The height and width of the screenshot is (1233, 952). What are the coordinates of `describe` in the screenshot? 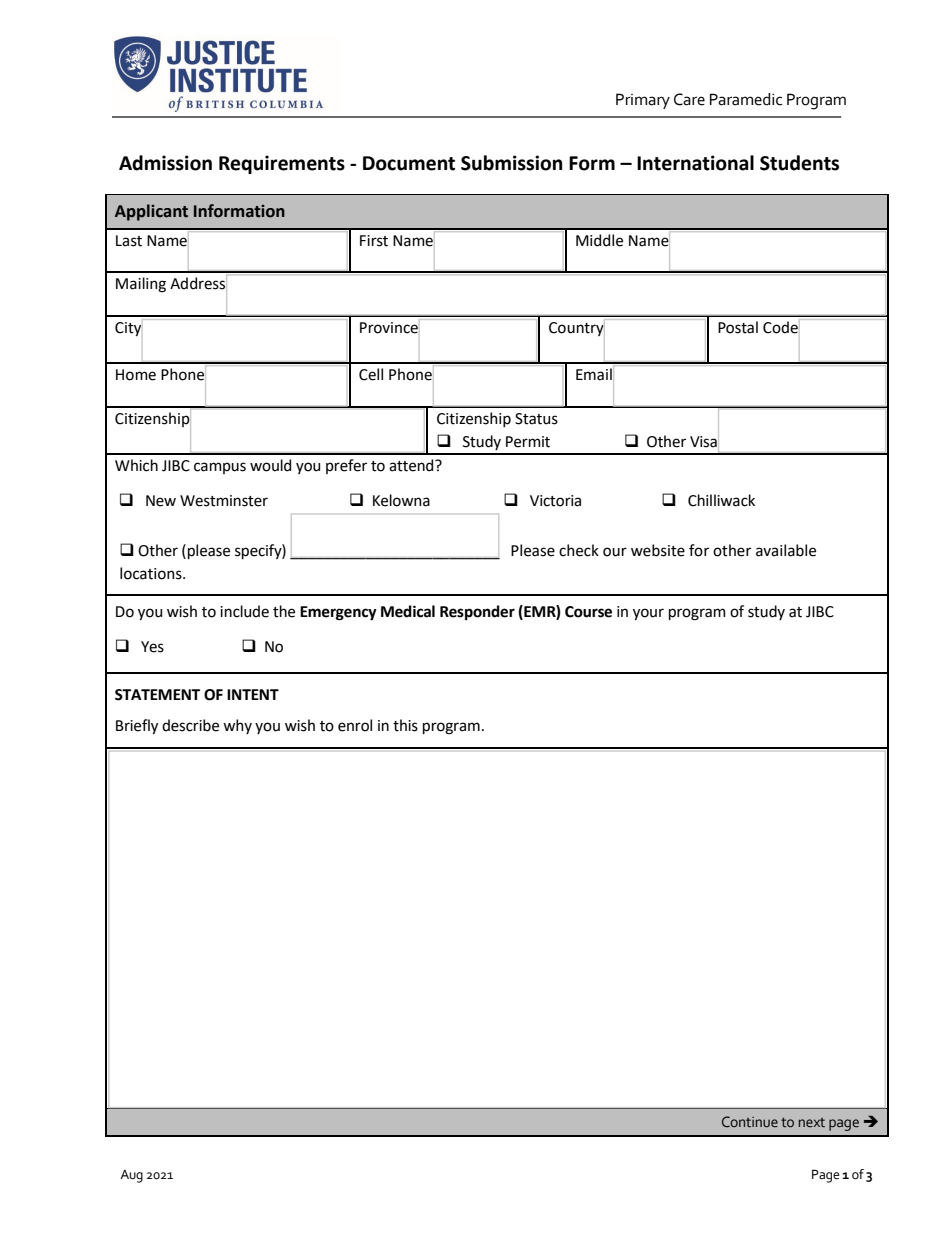 It's located at (190, 725).
